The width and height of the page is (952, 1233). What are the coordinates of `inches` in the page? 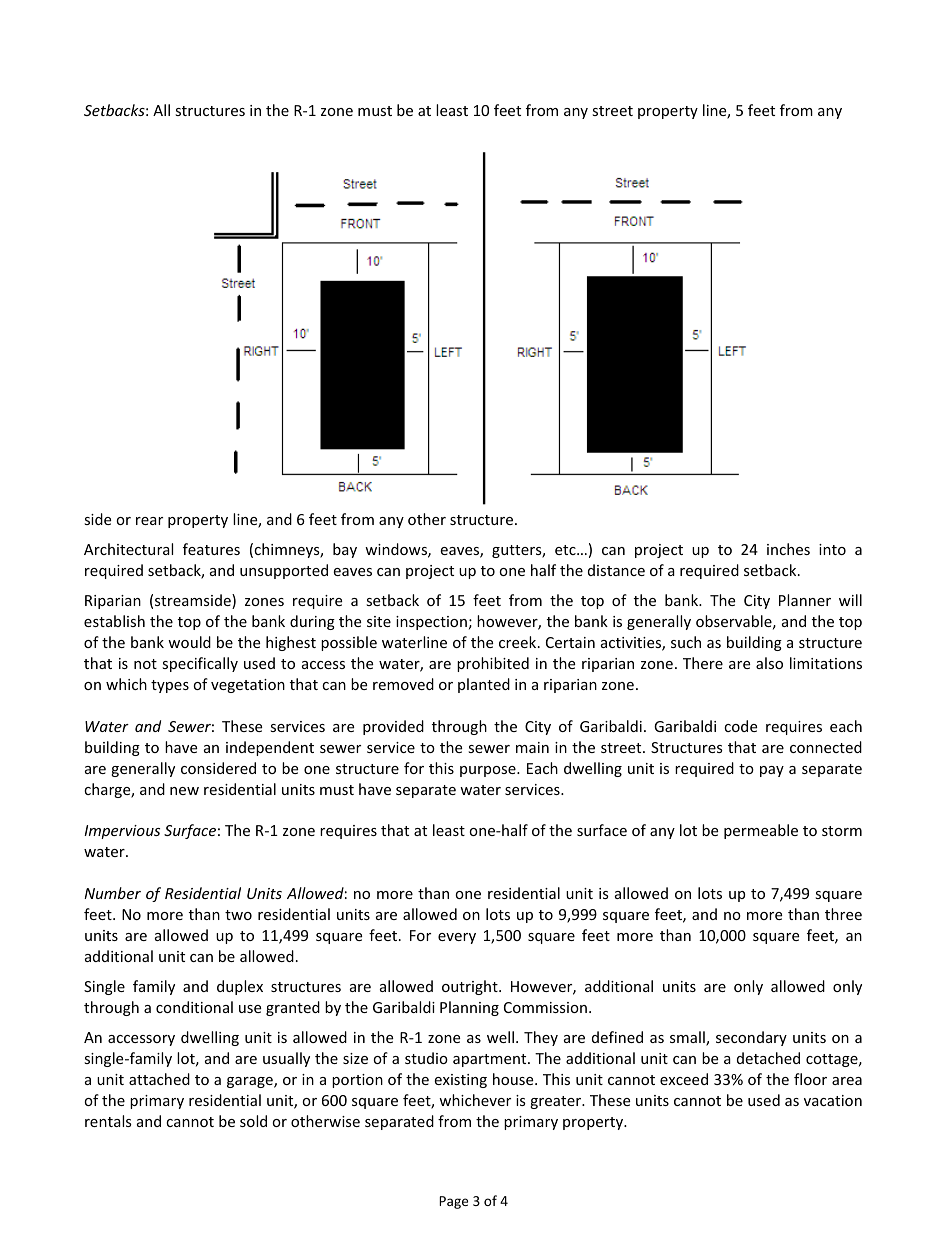 It's located at (788, 549).
